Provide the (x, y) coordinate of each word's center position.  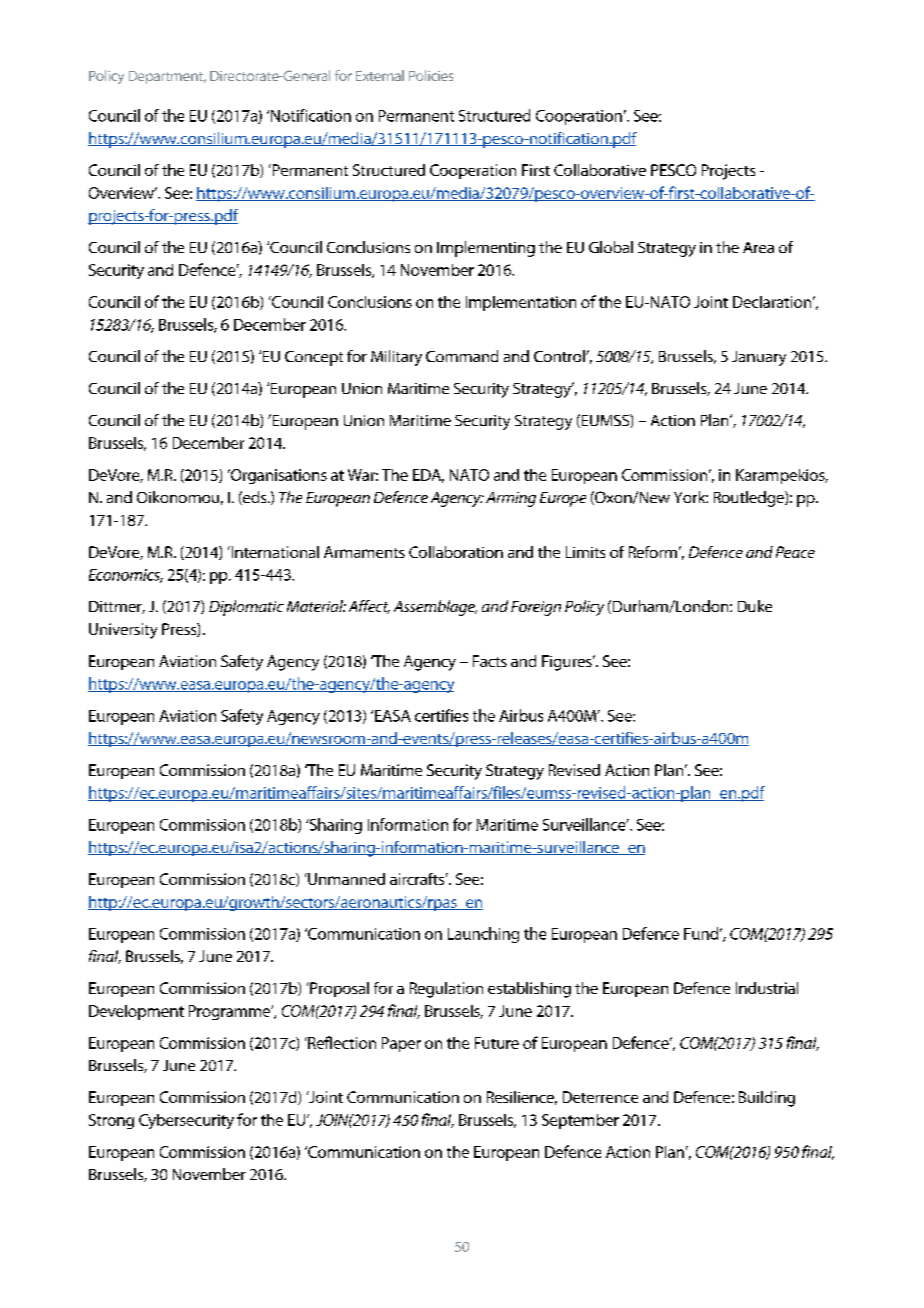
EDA (428, 476)
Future (497, 1043)
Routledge (750, 499)
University (123, 631)
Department (167, 77)
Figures (568, 663)
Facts (490, 661)
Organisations (277, 476)
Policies (431, 75)
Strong (111, 1121)
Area (758, 247)
